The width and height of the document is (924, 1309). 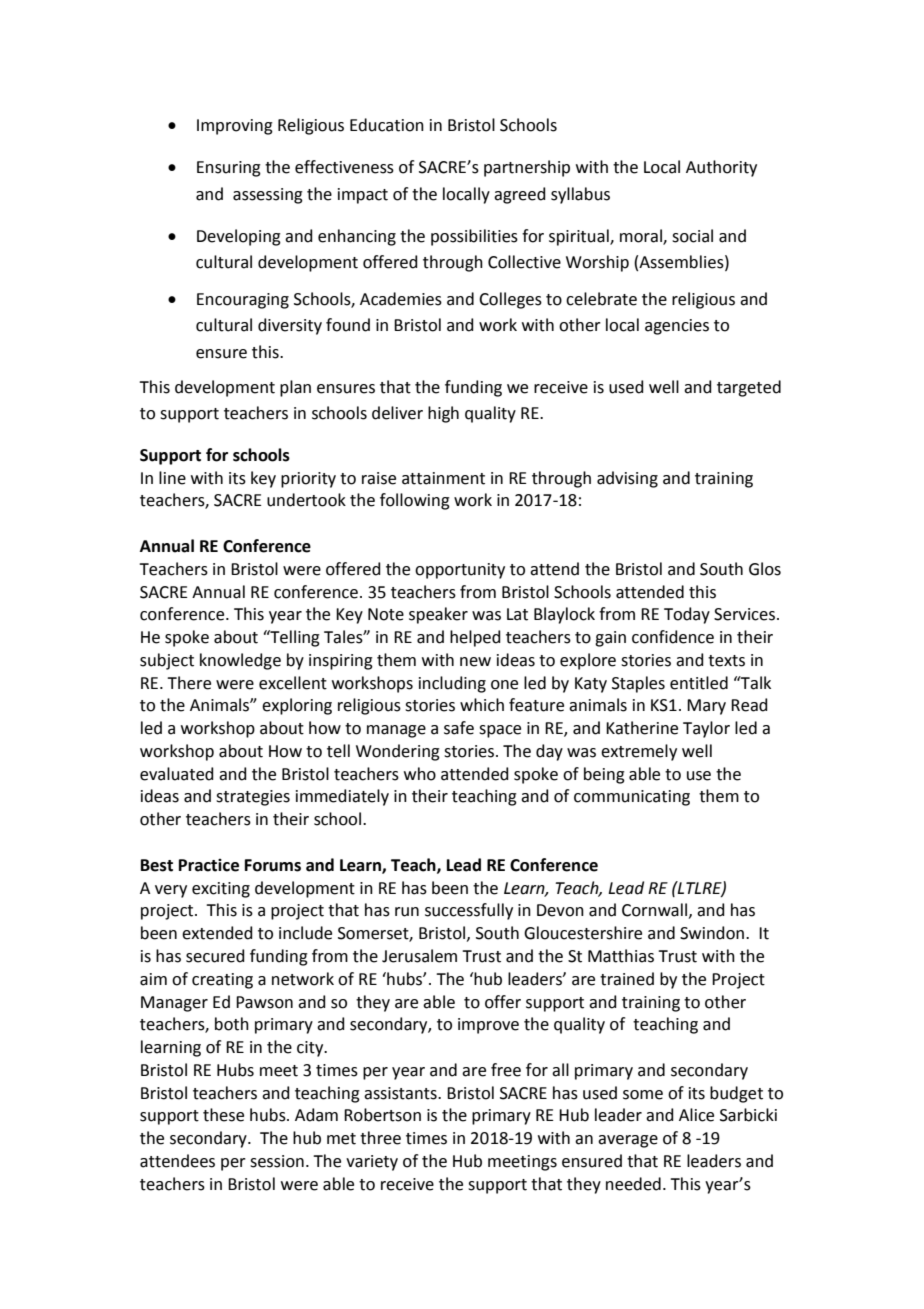 What do you see at coordinates (229, 169) in the document?
I see `Ensuring` at bounding box center [229, 169].
